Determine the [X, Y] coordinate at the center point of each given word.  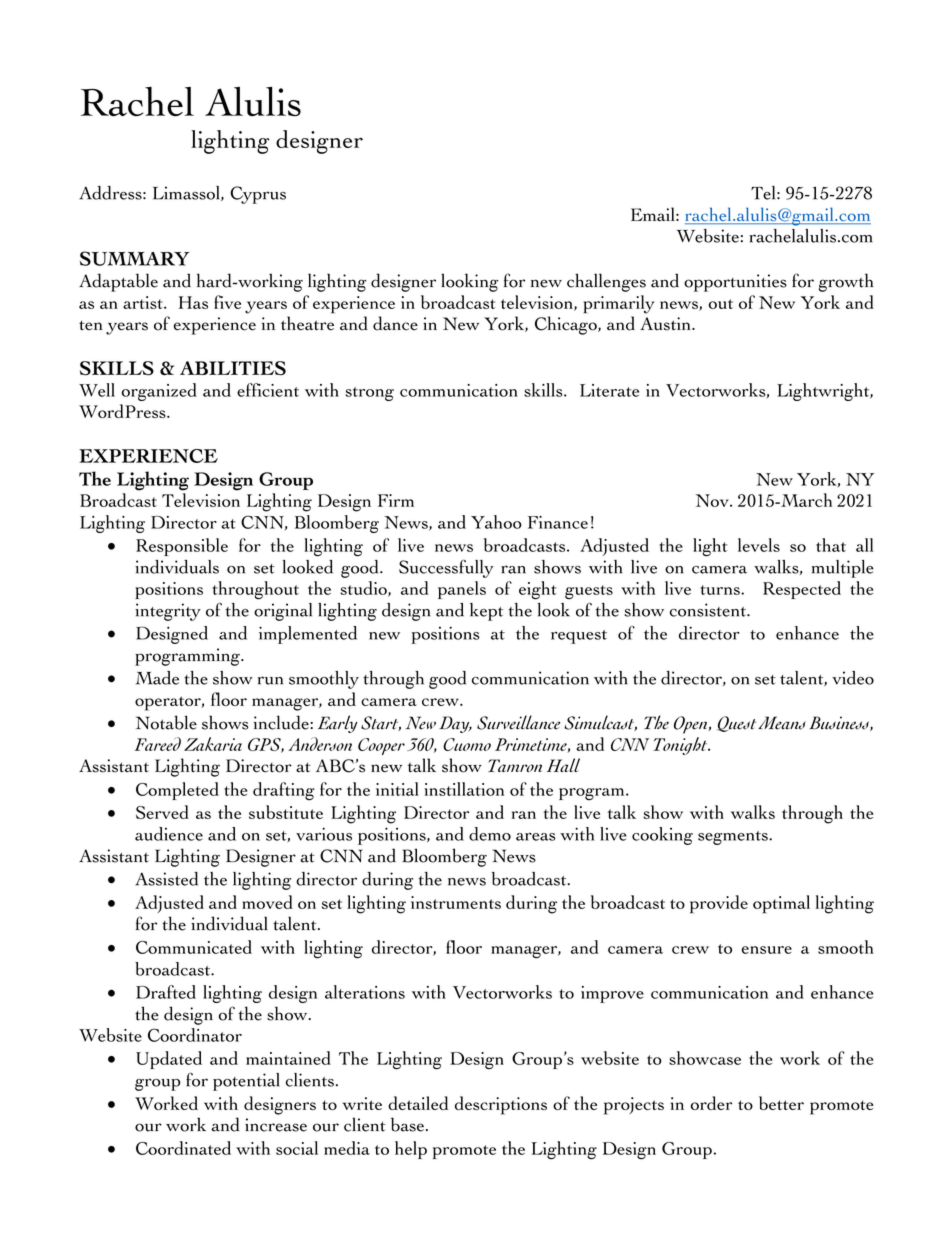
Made [157, 678]
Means [782, 723]
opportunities [735, 283]
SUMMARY [135, 258]
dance [395, 323]
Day [455, 724]
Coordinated [183, 1148]
